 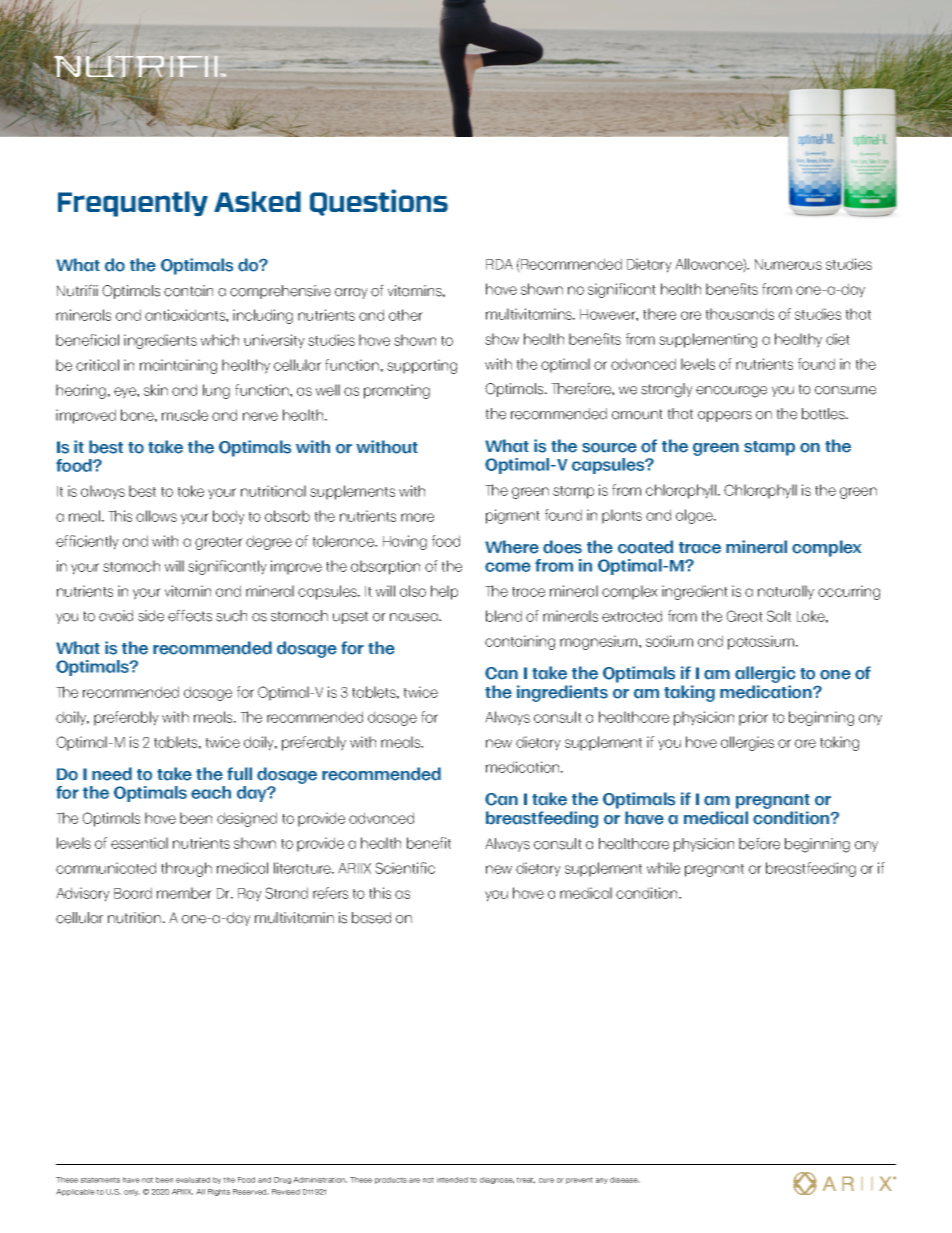 What do you see at coordinates (452, 1180) in the image?
I see `intended` at bounding box center [452, 1180].
